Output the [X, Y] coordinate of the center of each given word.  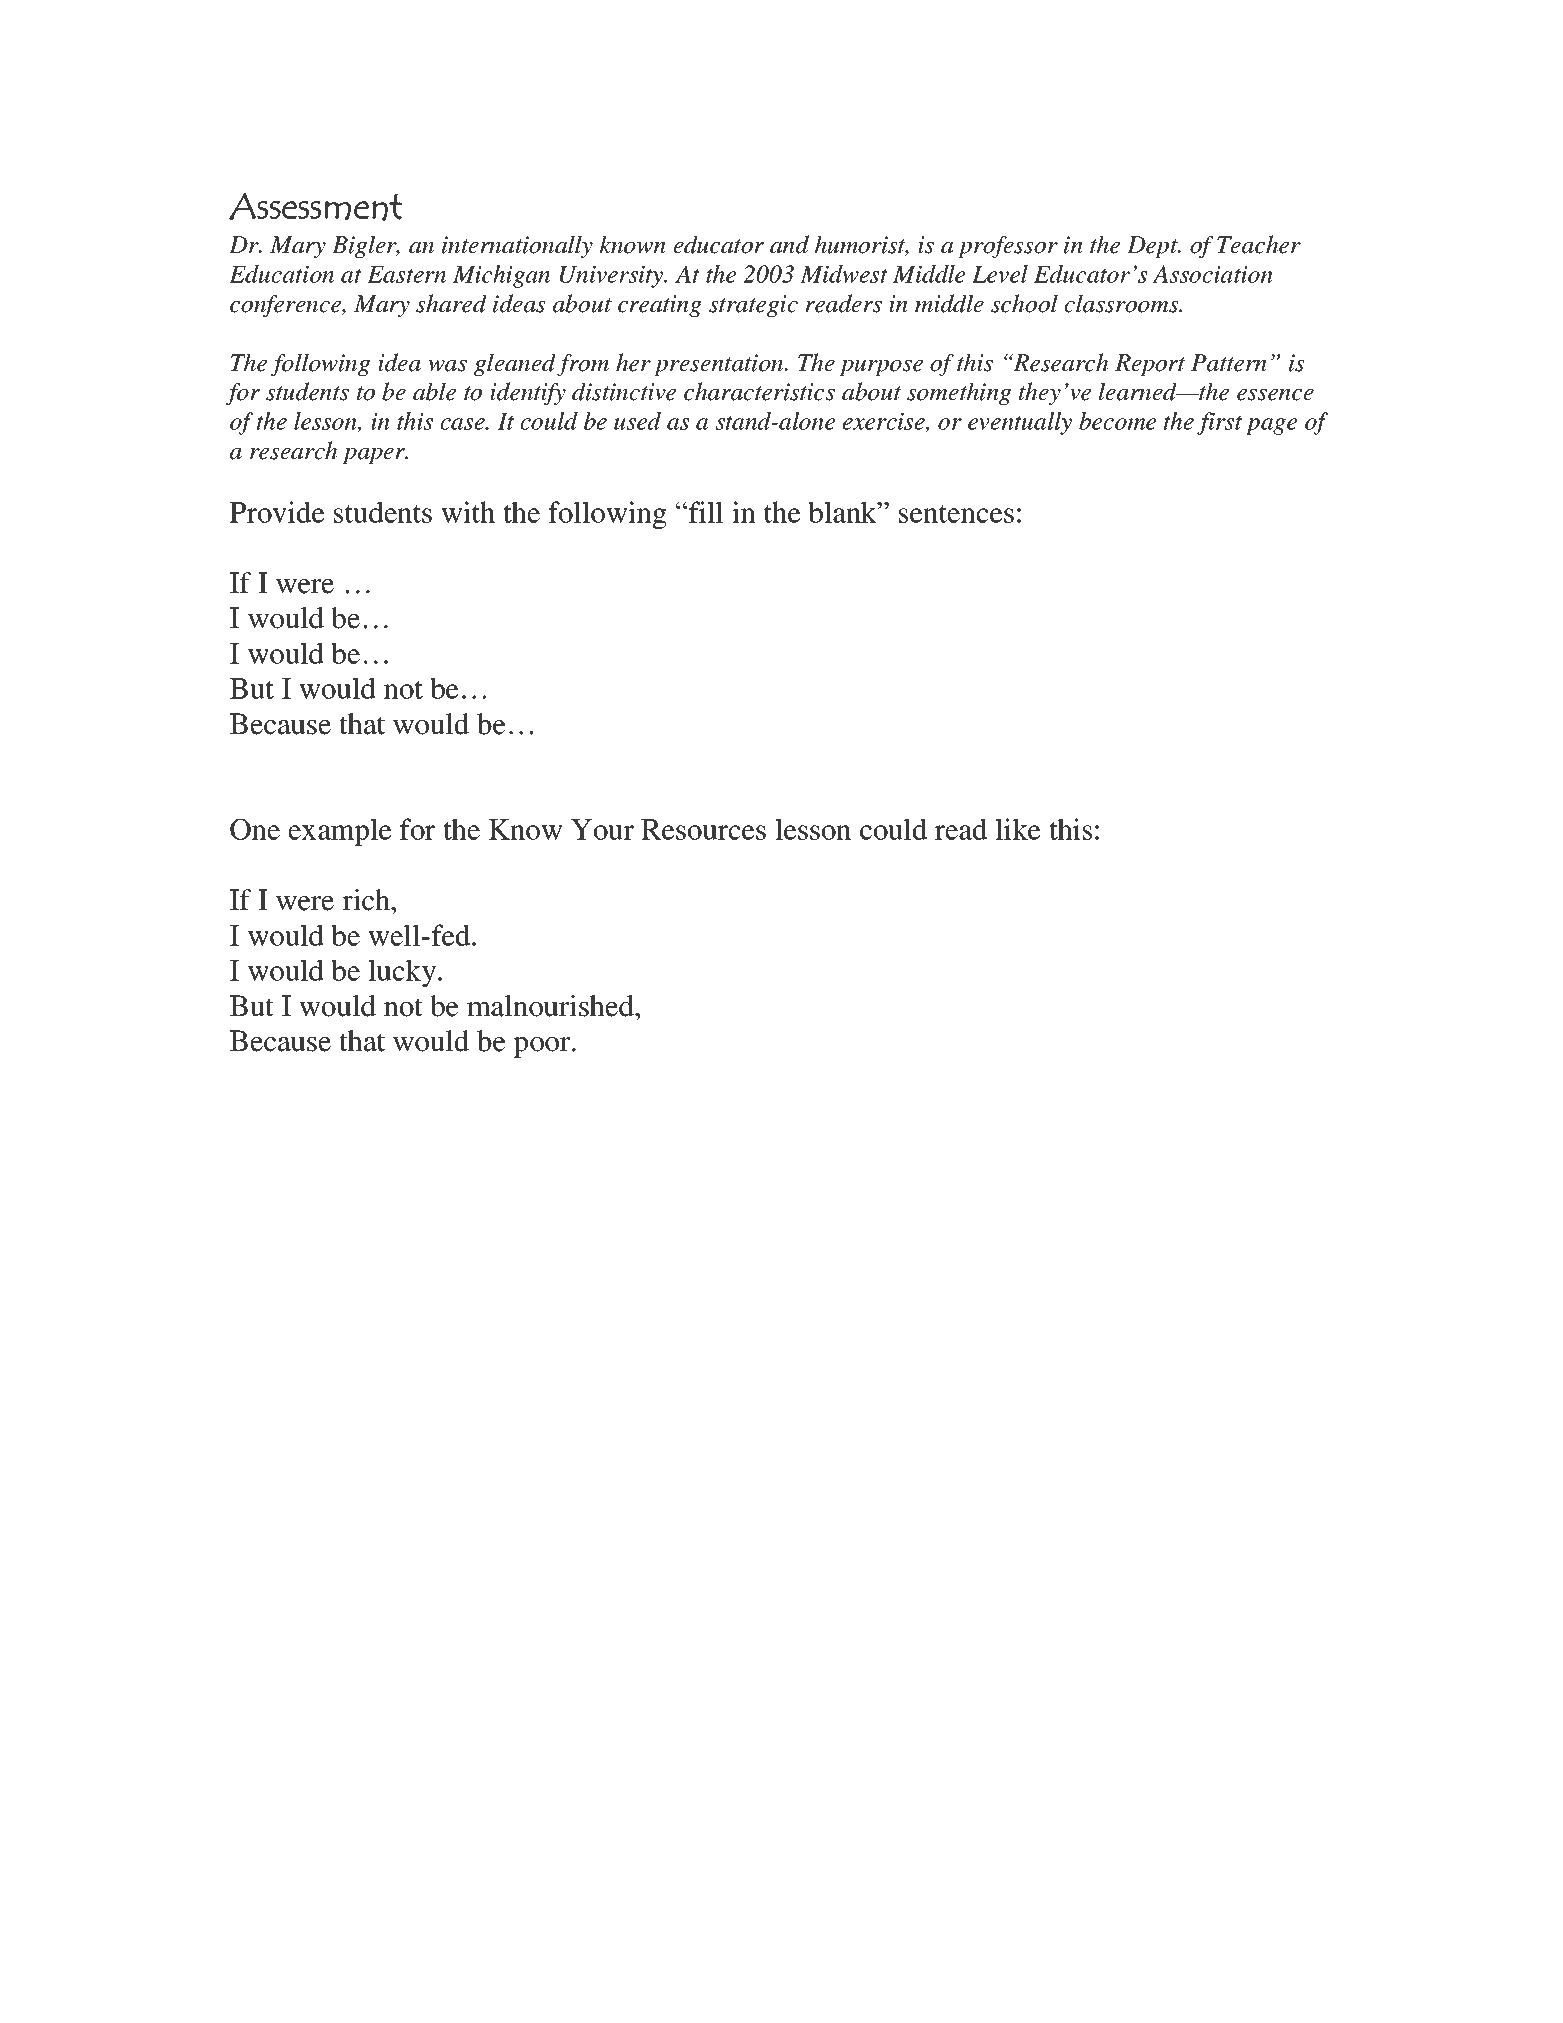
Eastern [406, 274]
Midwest [844, 274]
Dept [1153, 247]
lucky [403, 973]
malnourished [551, 1006]
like [1018, 829]
